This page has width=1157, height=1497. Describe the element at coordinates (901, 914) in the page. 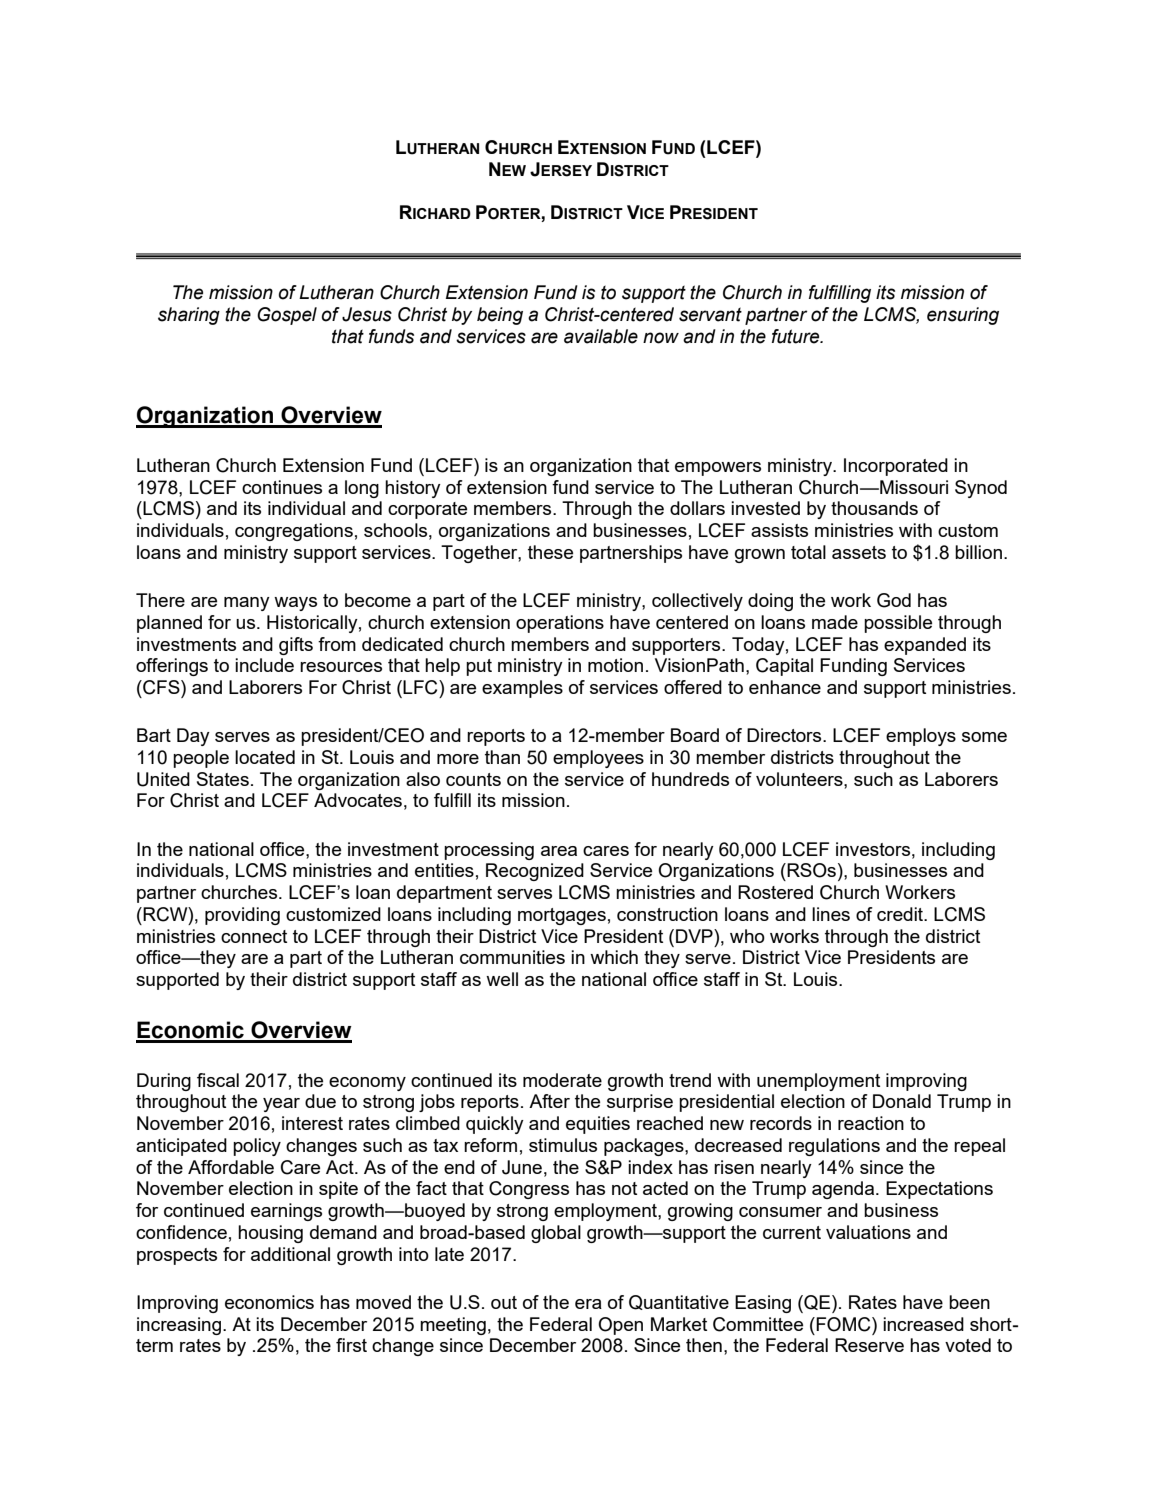

I see `credit` at that location.
